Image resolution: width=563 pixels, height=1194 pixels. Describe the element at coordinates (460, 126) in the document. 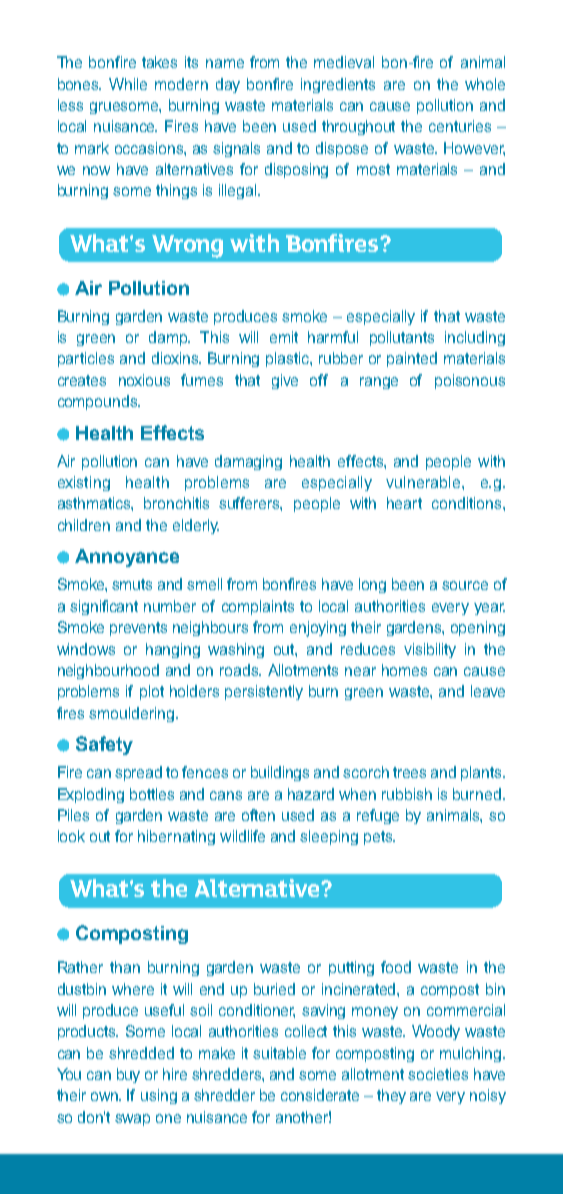

I see `centuries` at that location.
